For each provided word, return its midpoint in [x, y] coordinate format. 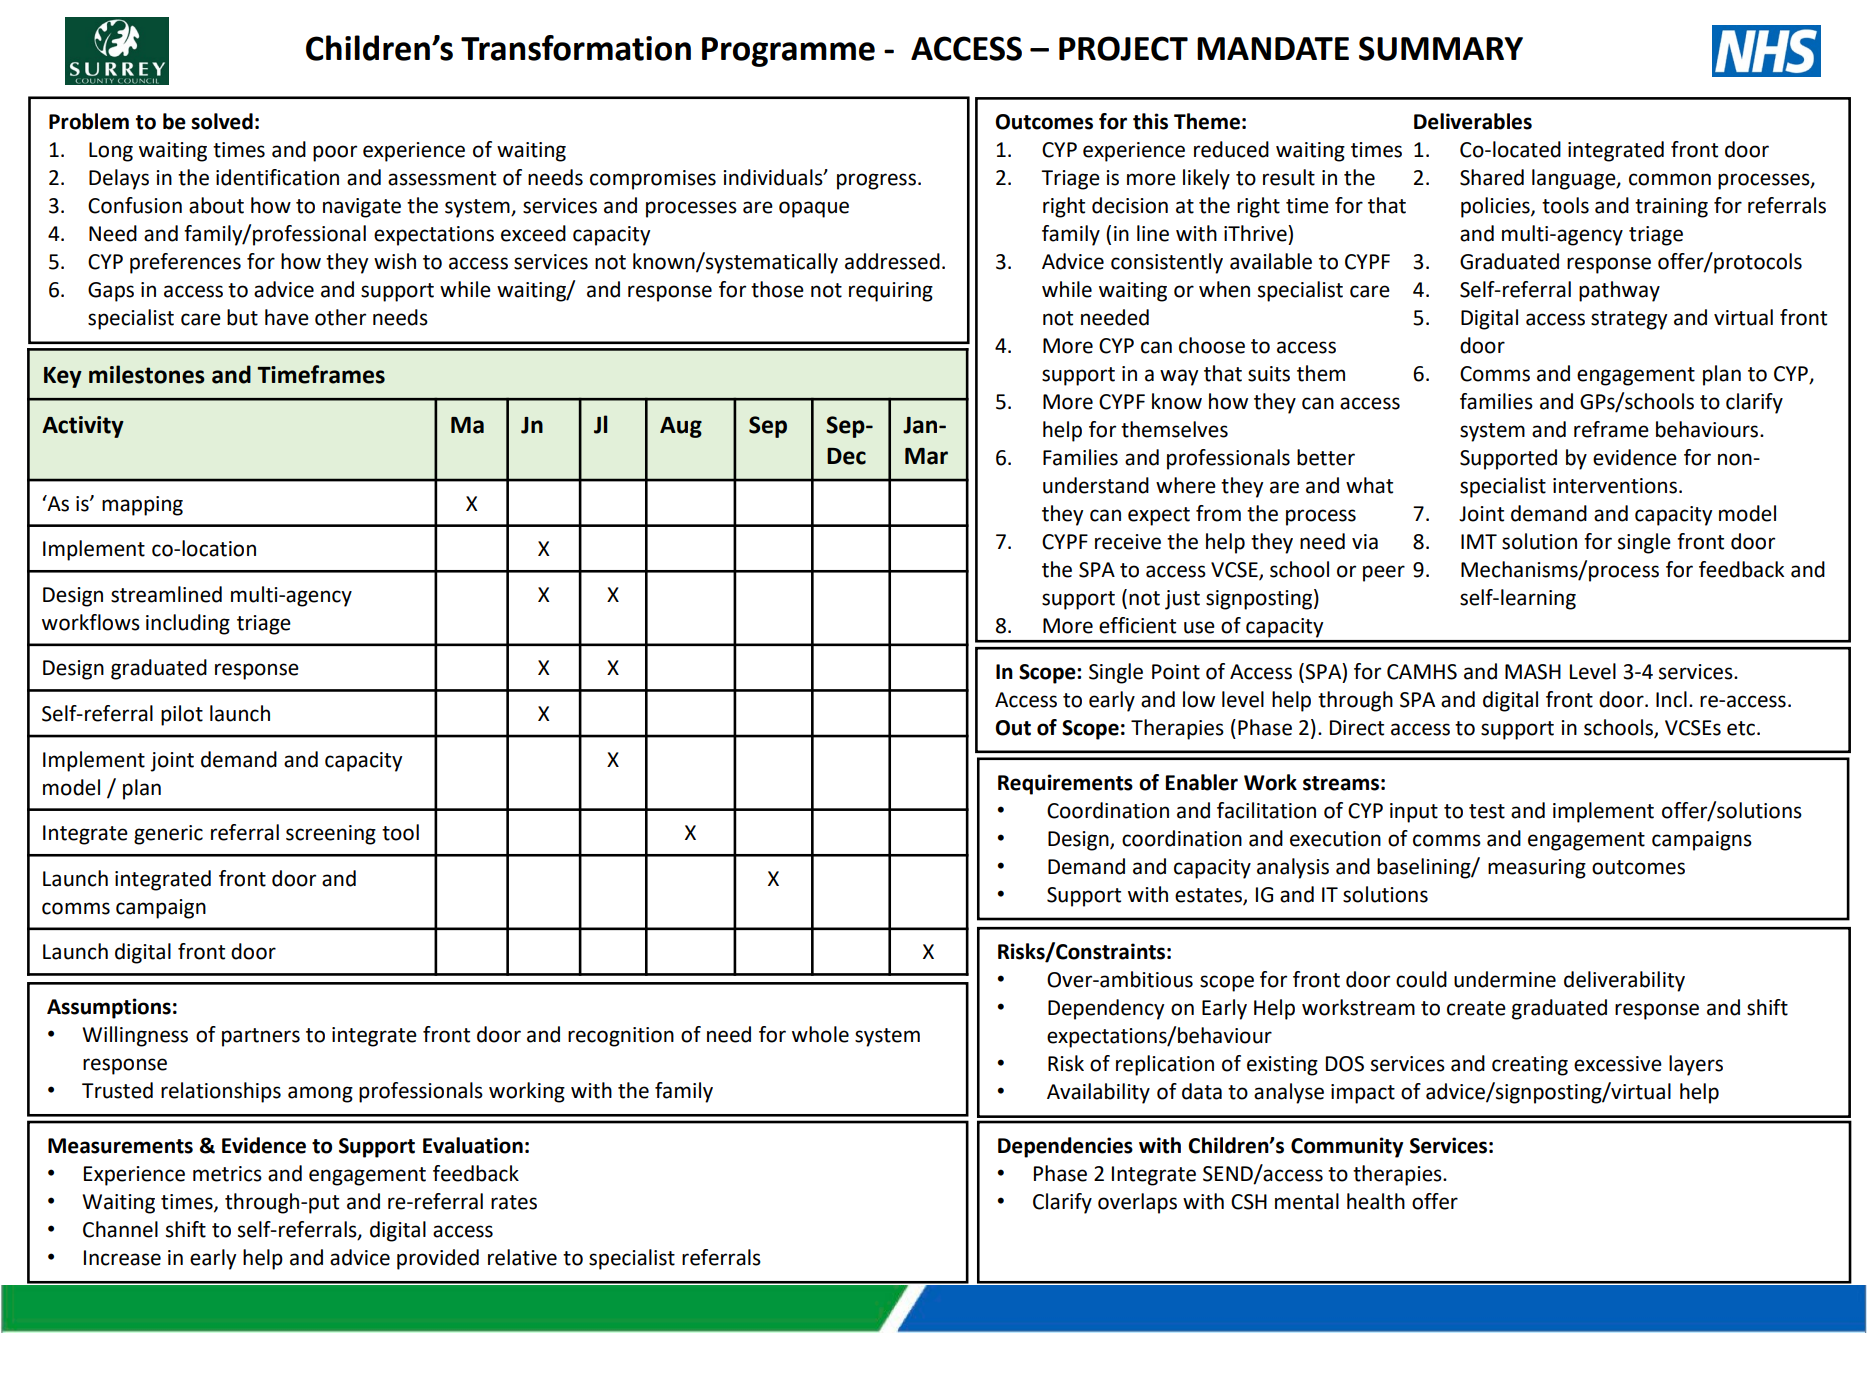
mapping [142, 506]
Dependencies [1065, 1147]
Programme [788, 52]
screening [331, 835]
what [1369, 485]
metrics [227, 1174]
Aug [681, 427]
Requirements [1065, 784]
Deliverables [1473, 121]
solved [222, 121]
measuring [1537, 869]
